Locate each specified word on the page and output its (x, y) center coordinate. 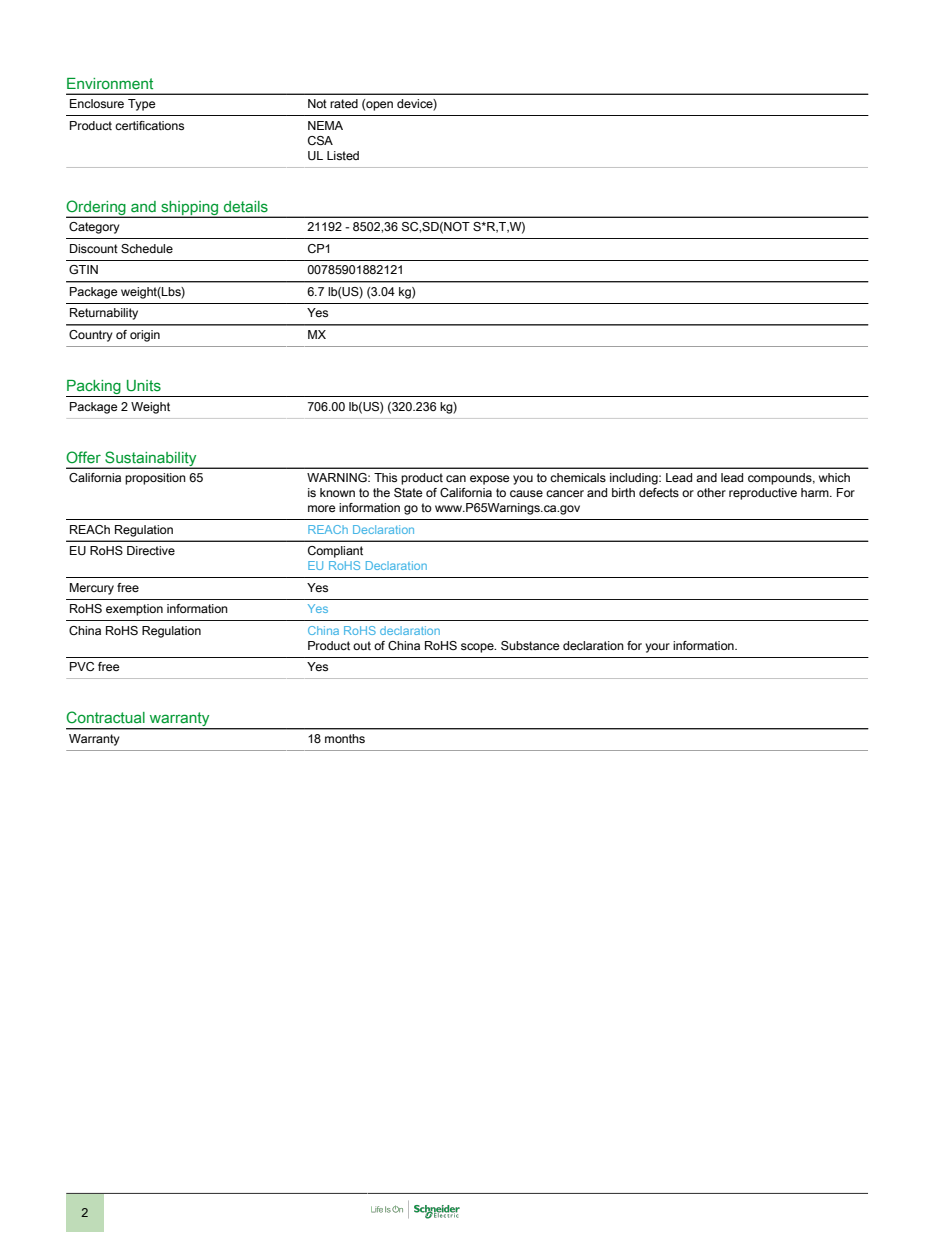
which (834, 477)
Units (144, 386)
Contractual (105, 717)
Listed (343, 155)
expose (490, 480)
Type (142, 105)
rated (344, 103)
